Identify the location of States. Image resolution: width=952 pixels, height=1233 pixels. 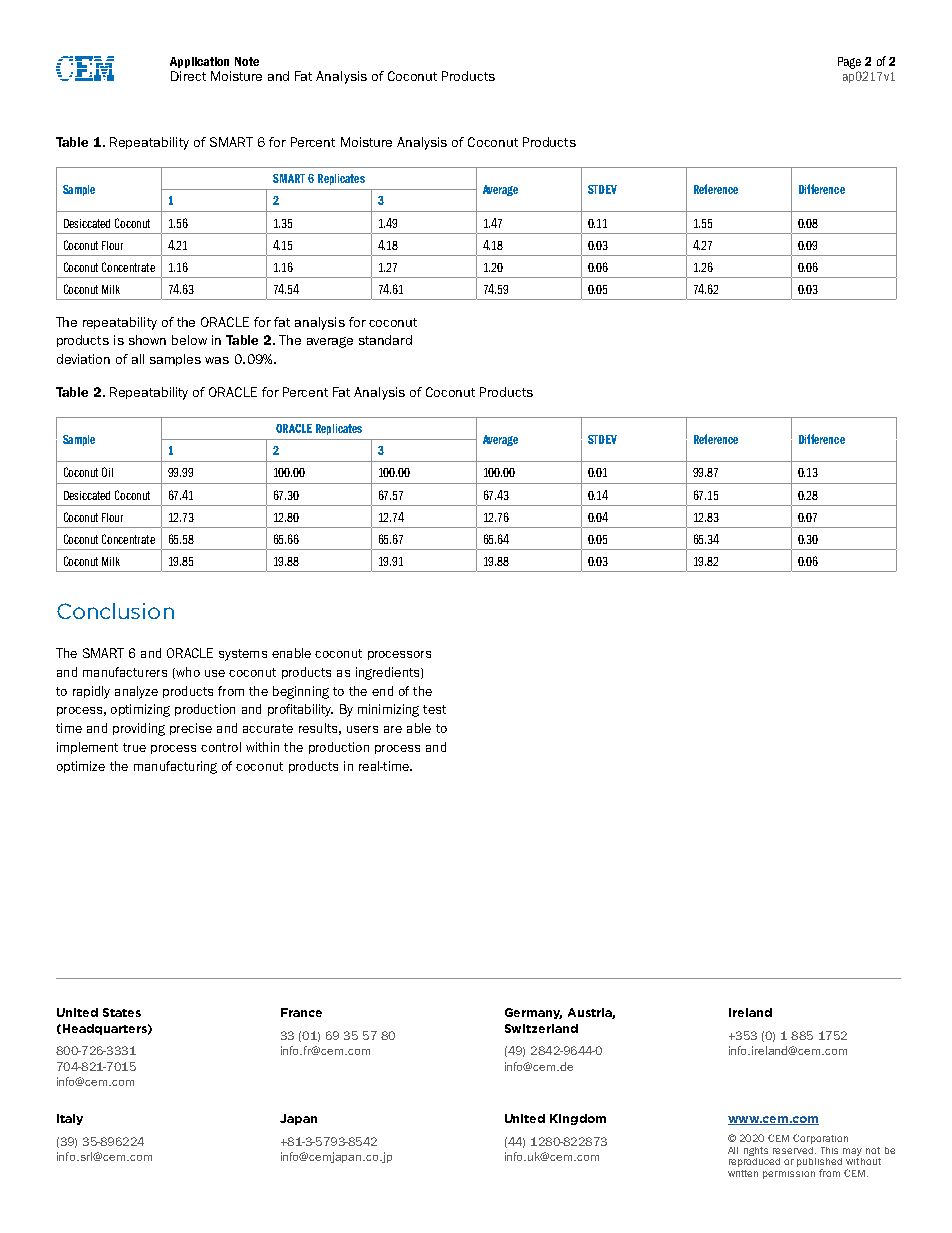
(122, 1012).
